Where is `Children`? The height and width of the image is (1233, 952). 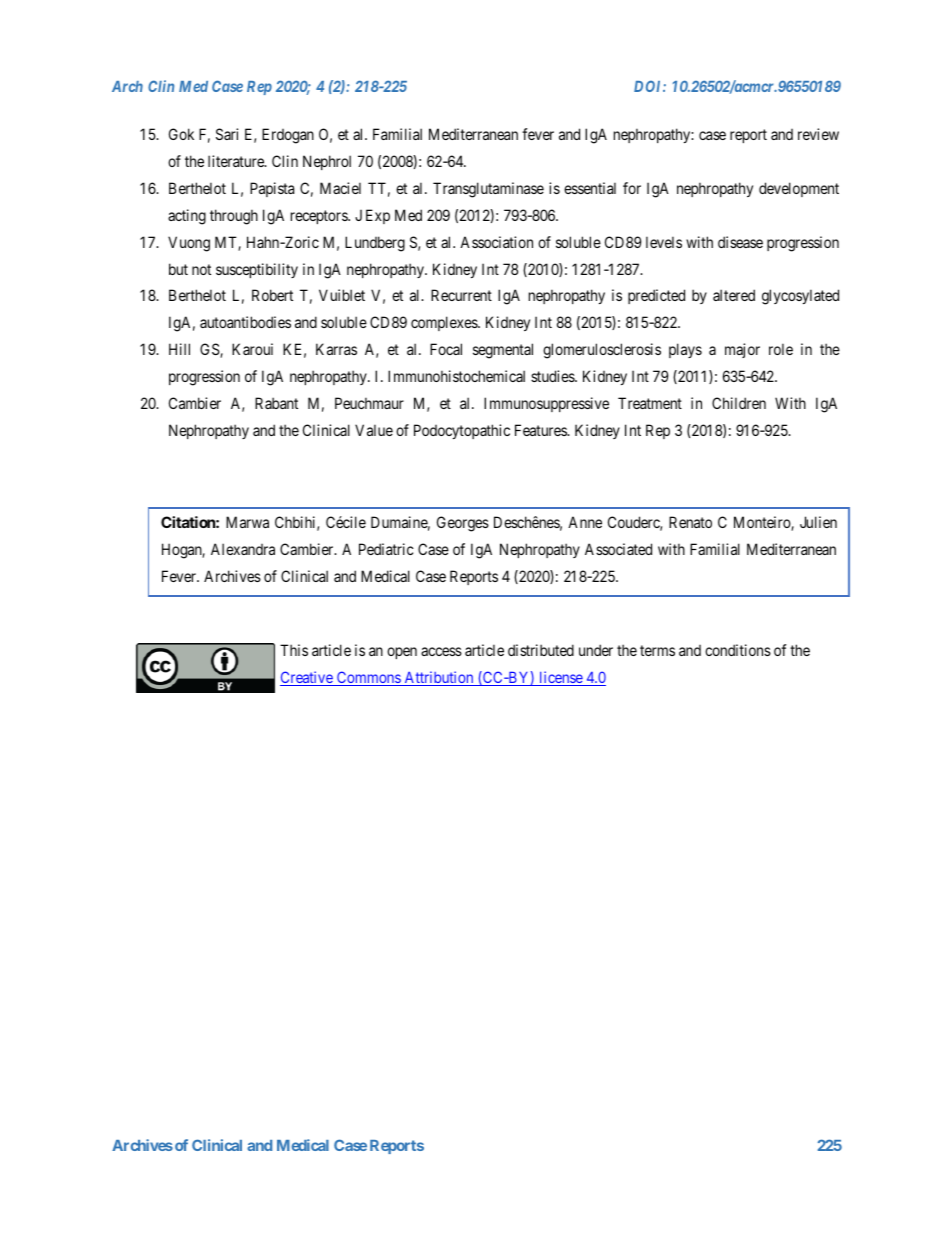
Children is located at coordinates (739, 403).
